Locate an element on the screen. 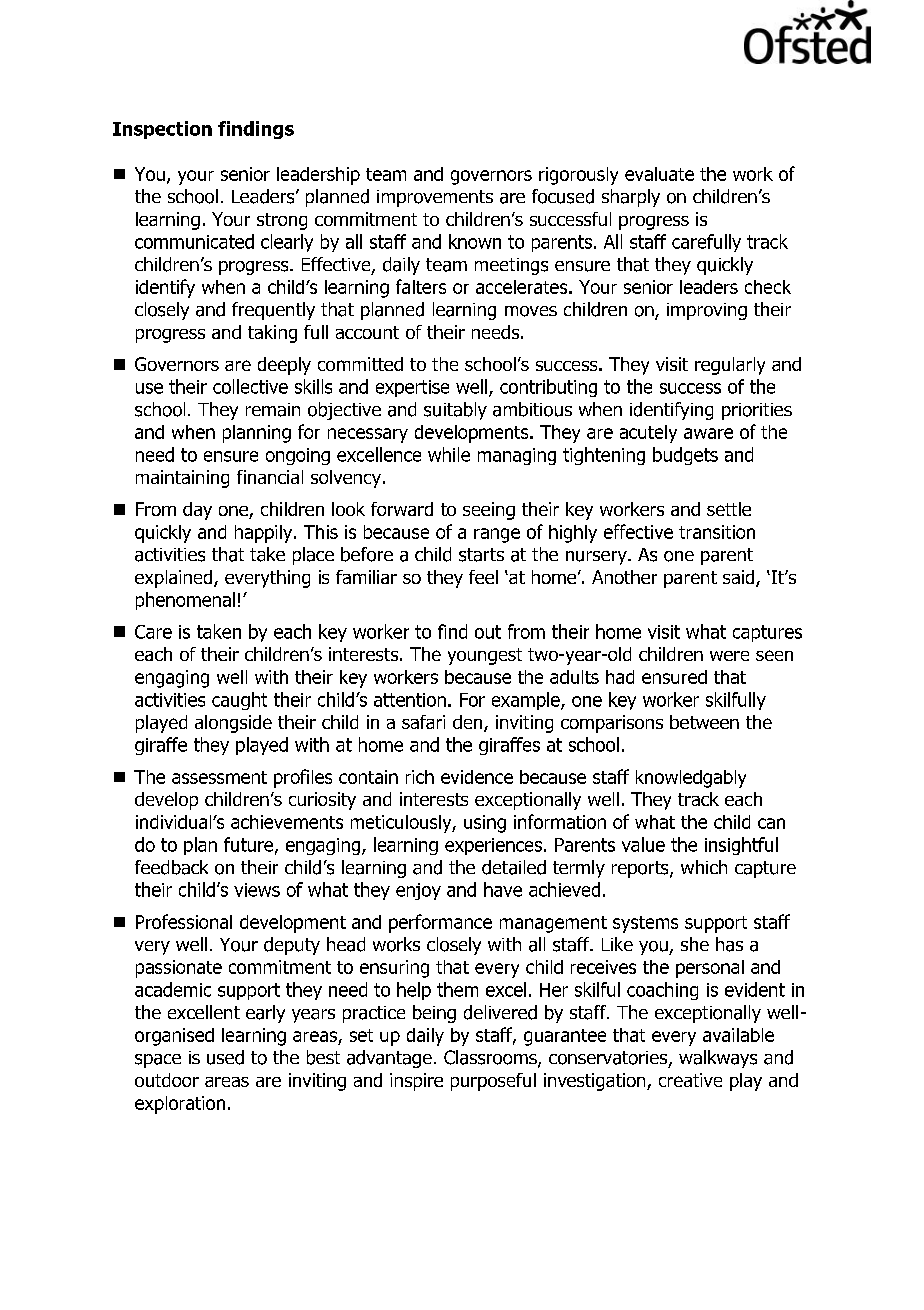  exploration is located at coordinates (180, 1105).
